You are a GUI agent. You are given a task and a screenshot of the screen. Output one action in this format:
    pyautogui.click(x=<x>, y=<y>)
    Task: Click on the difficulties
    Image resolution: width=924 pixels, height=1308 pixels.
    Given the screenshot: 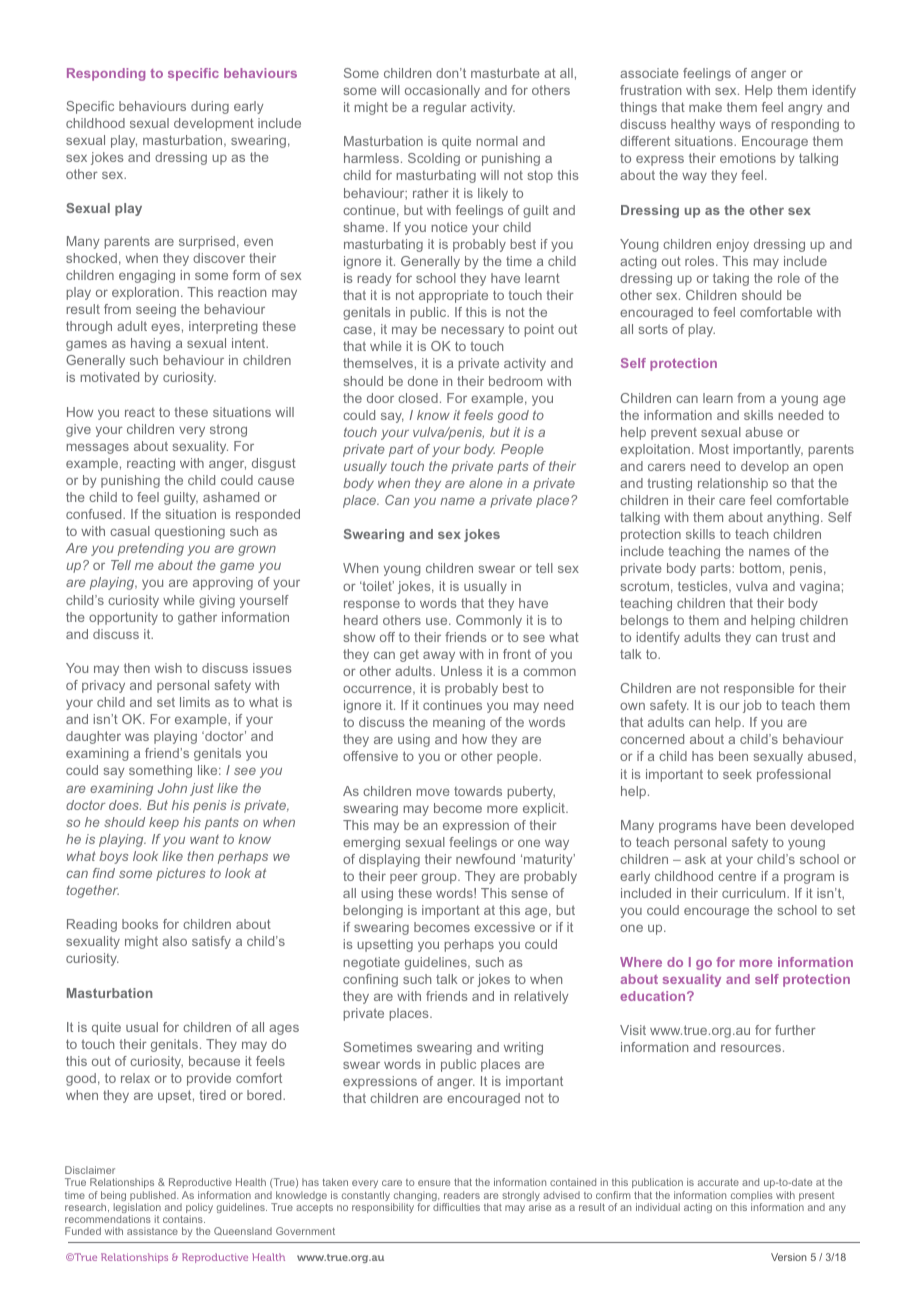 What is the action you would take?
    pyautogui.click(x=456, y=1207)
